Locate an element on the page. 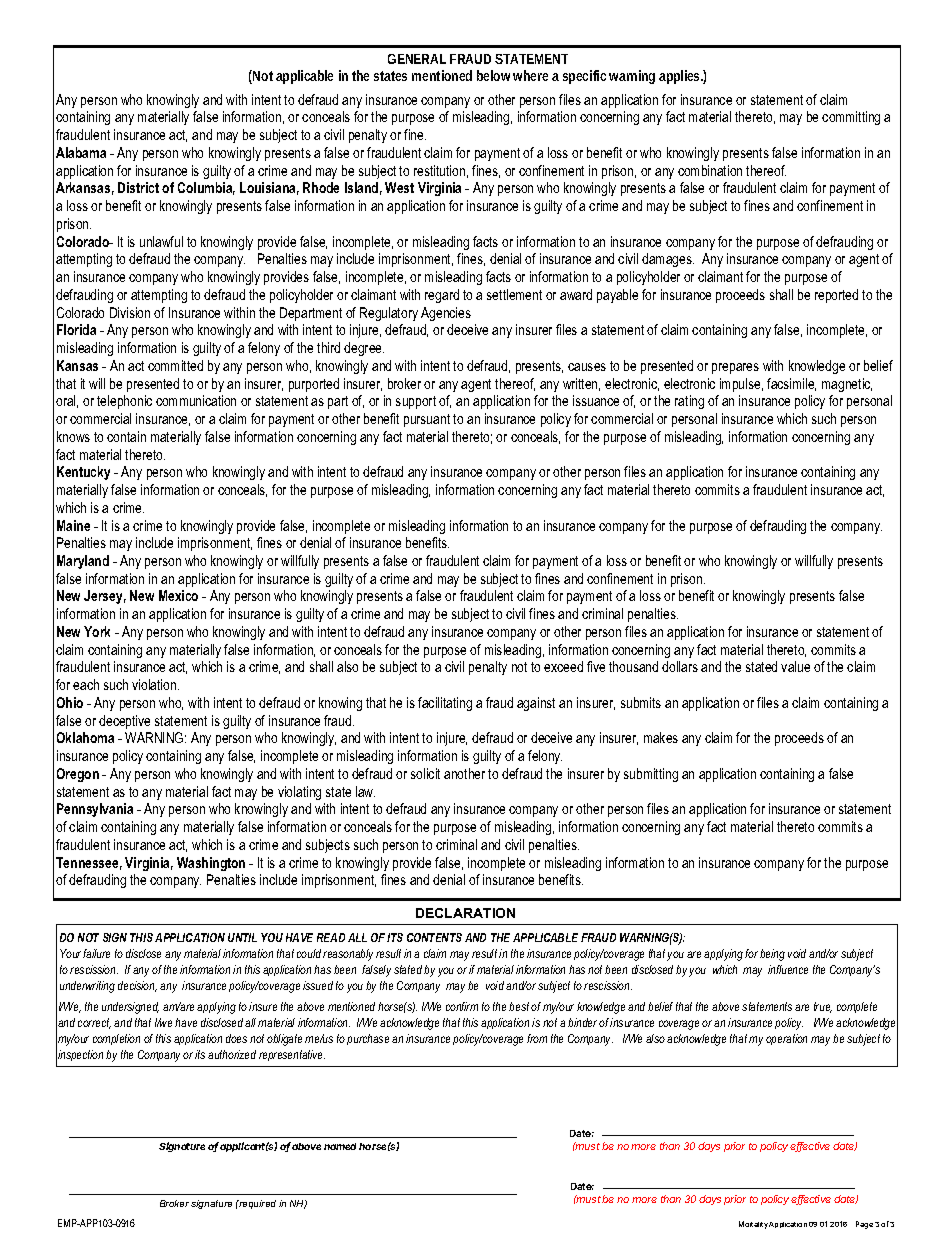 The image size is (952, 1233). Washington is located at coordinates (211, 864).
